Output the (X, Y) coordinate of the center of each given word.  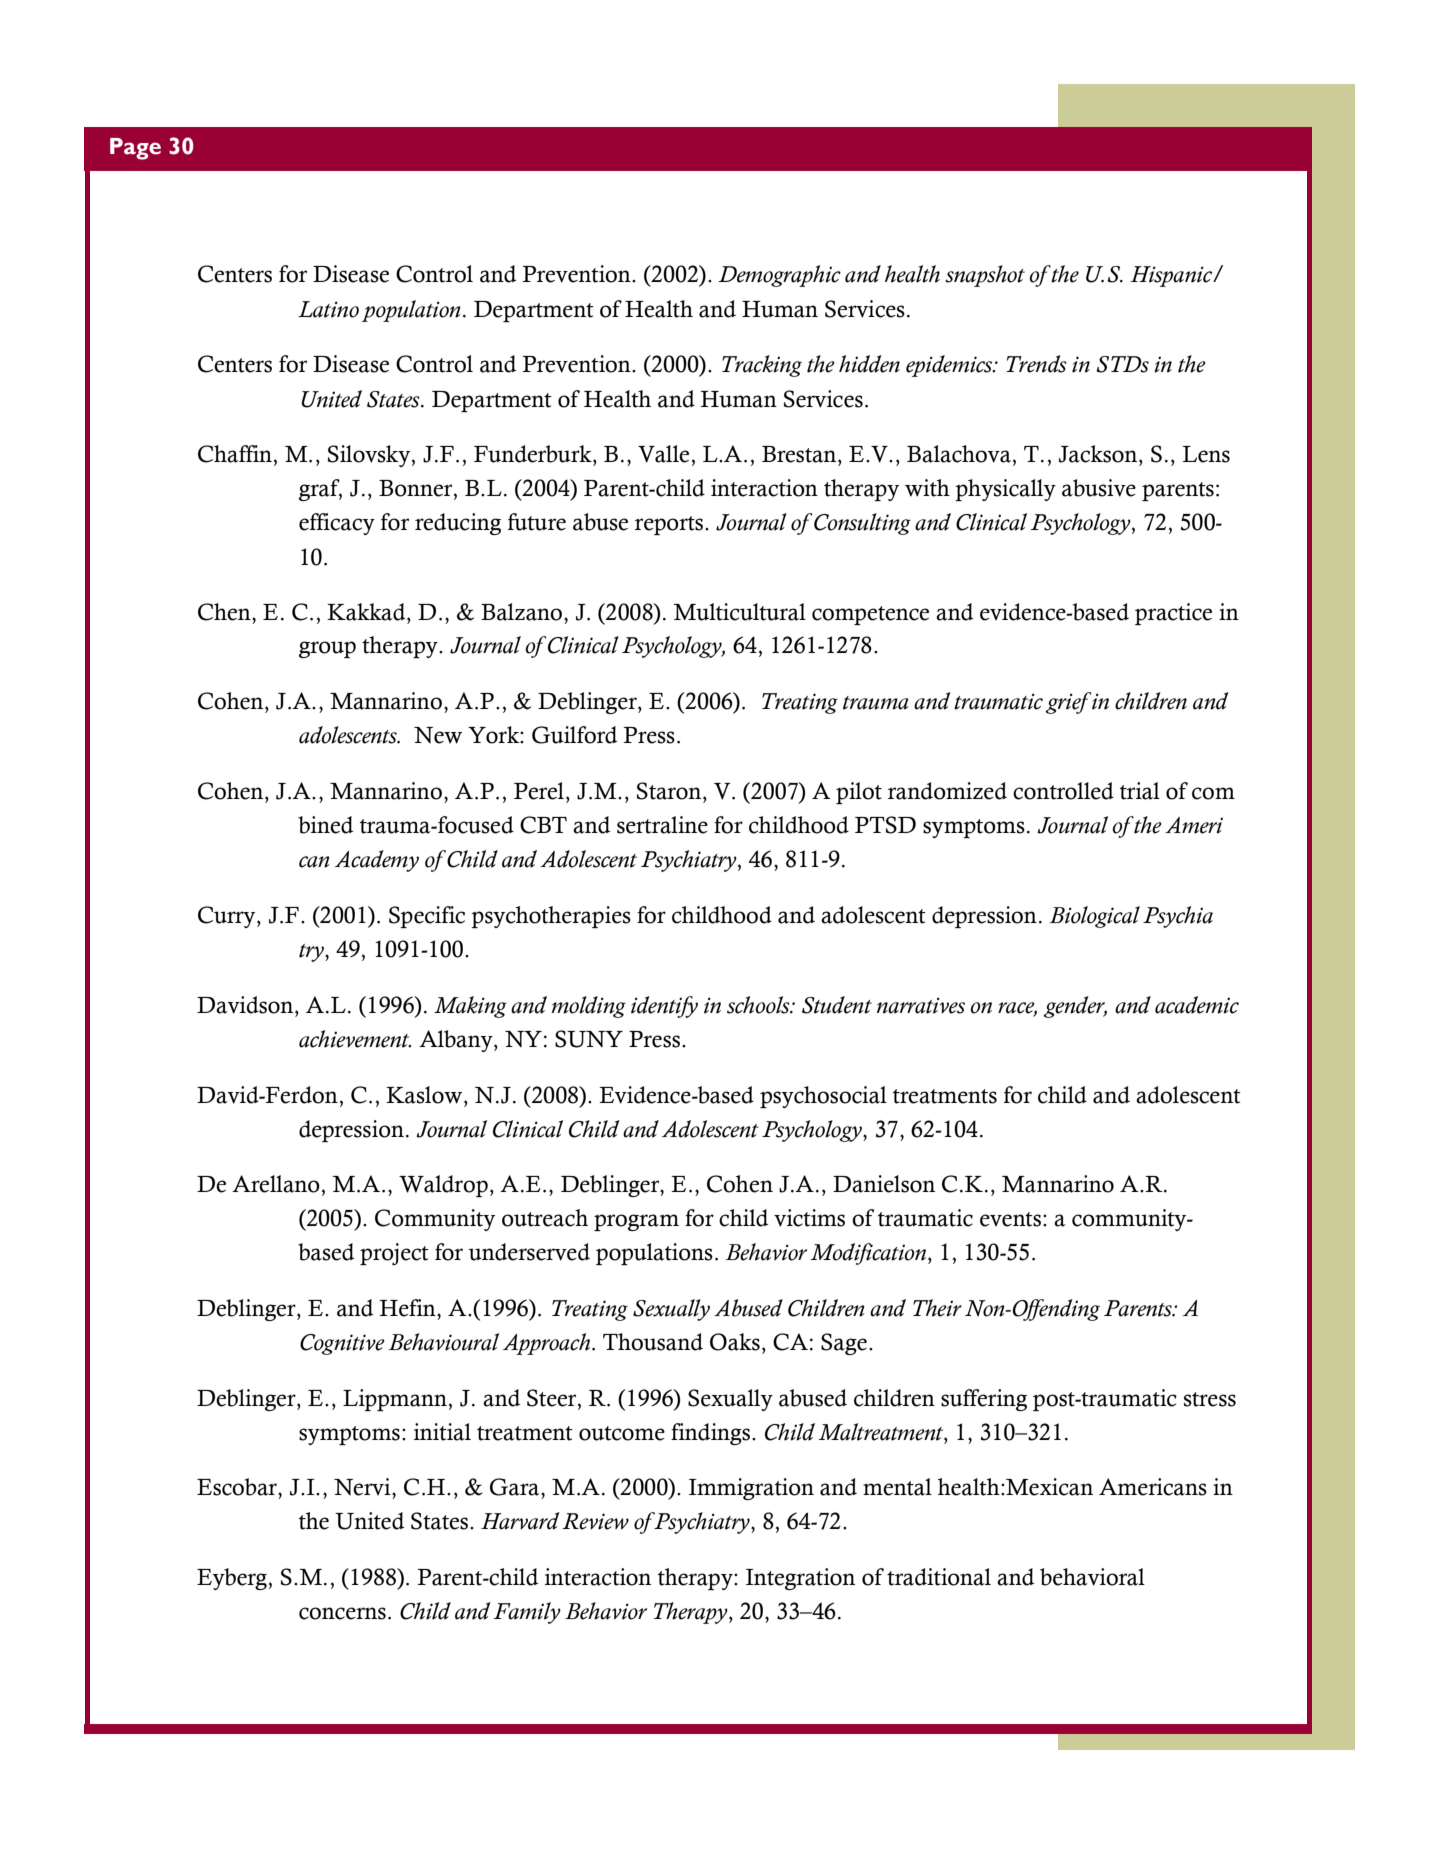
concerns (342, 1613)
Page (135, 149)
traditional (939, 1577)
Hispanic (1172, 276)
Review (595, 1521)
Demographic (779, 276)
